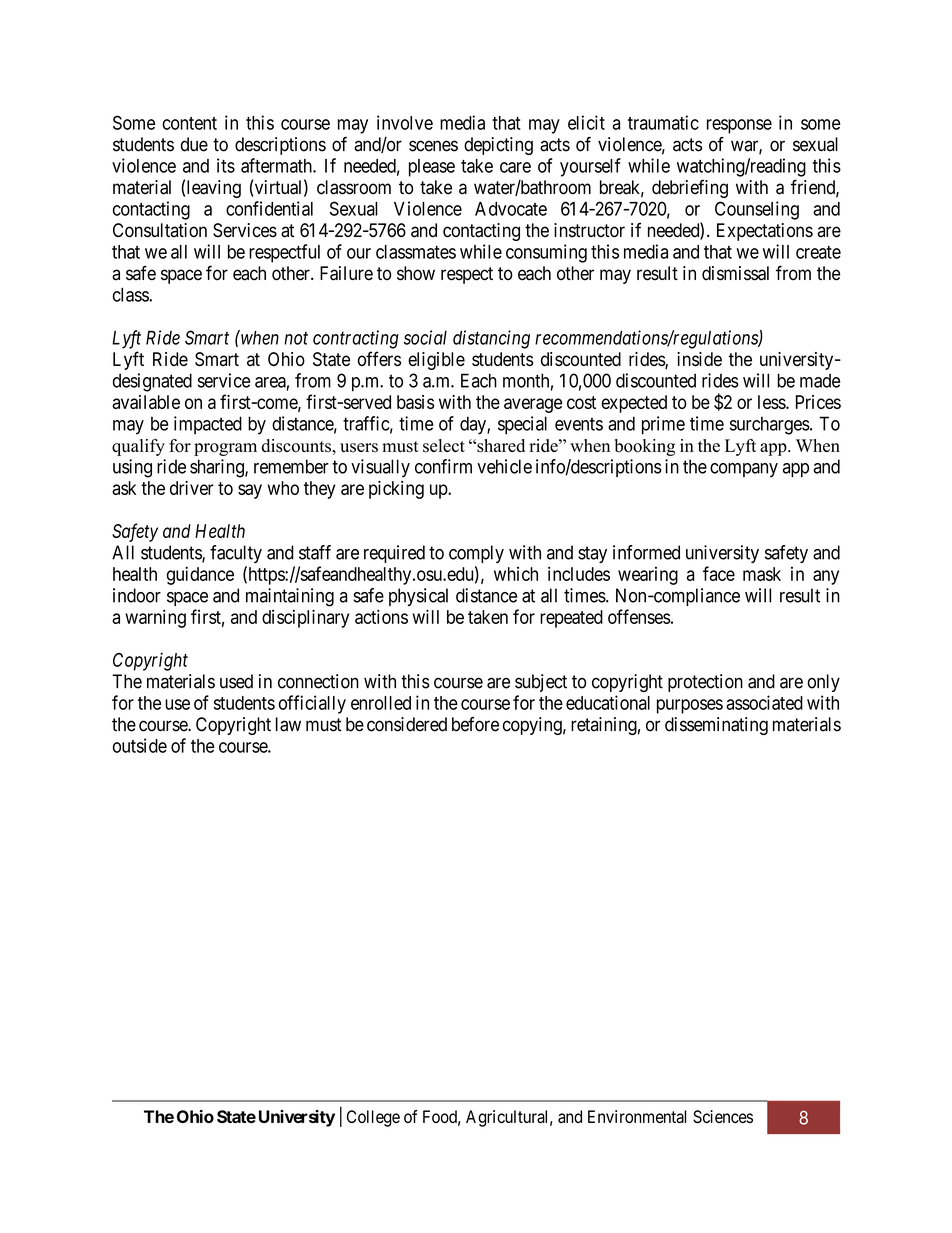 This screenshot has height=1233, width=952. Describe the element at coordinates (762, 574) in the screenshot. I see `mask` at that location.
